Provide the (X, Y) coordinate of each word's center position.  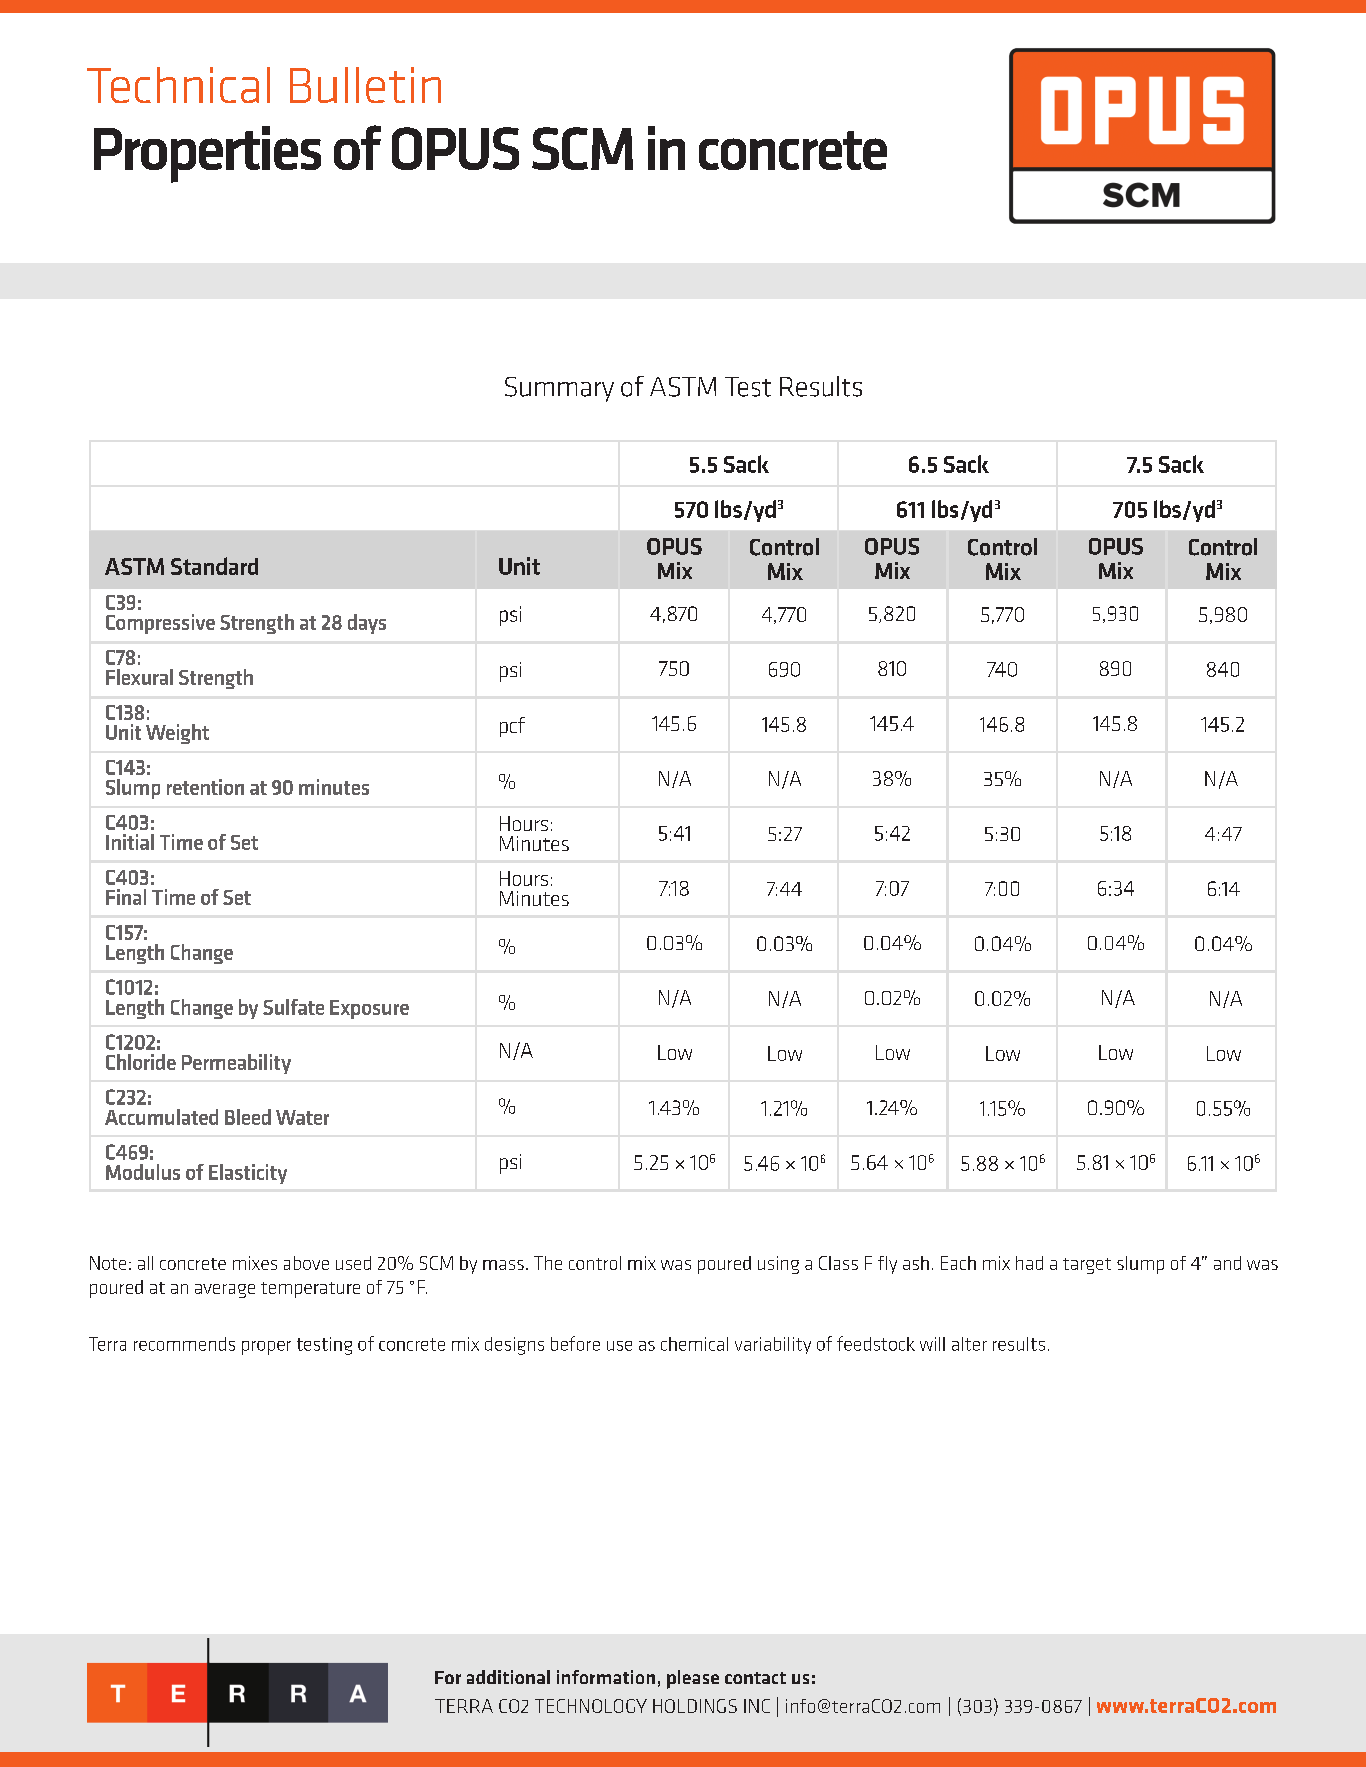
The (548, 1263)
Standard (214, 566)
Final (126, 897)
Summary (559, 389)
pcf (512, 727)
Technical (178, 85)
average (225, 1291)
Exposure (369, 1009)
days (367, 624)
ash (916, 1263)
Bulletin (365, 85)
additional (508, 1677)
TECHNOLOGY (591, 1706)
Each (958, 1263)
